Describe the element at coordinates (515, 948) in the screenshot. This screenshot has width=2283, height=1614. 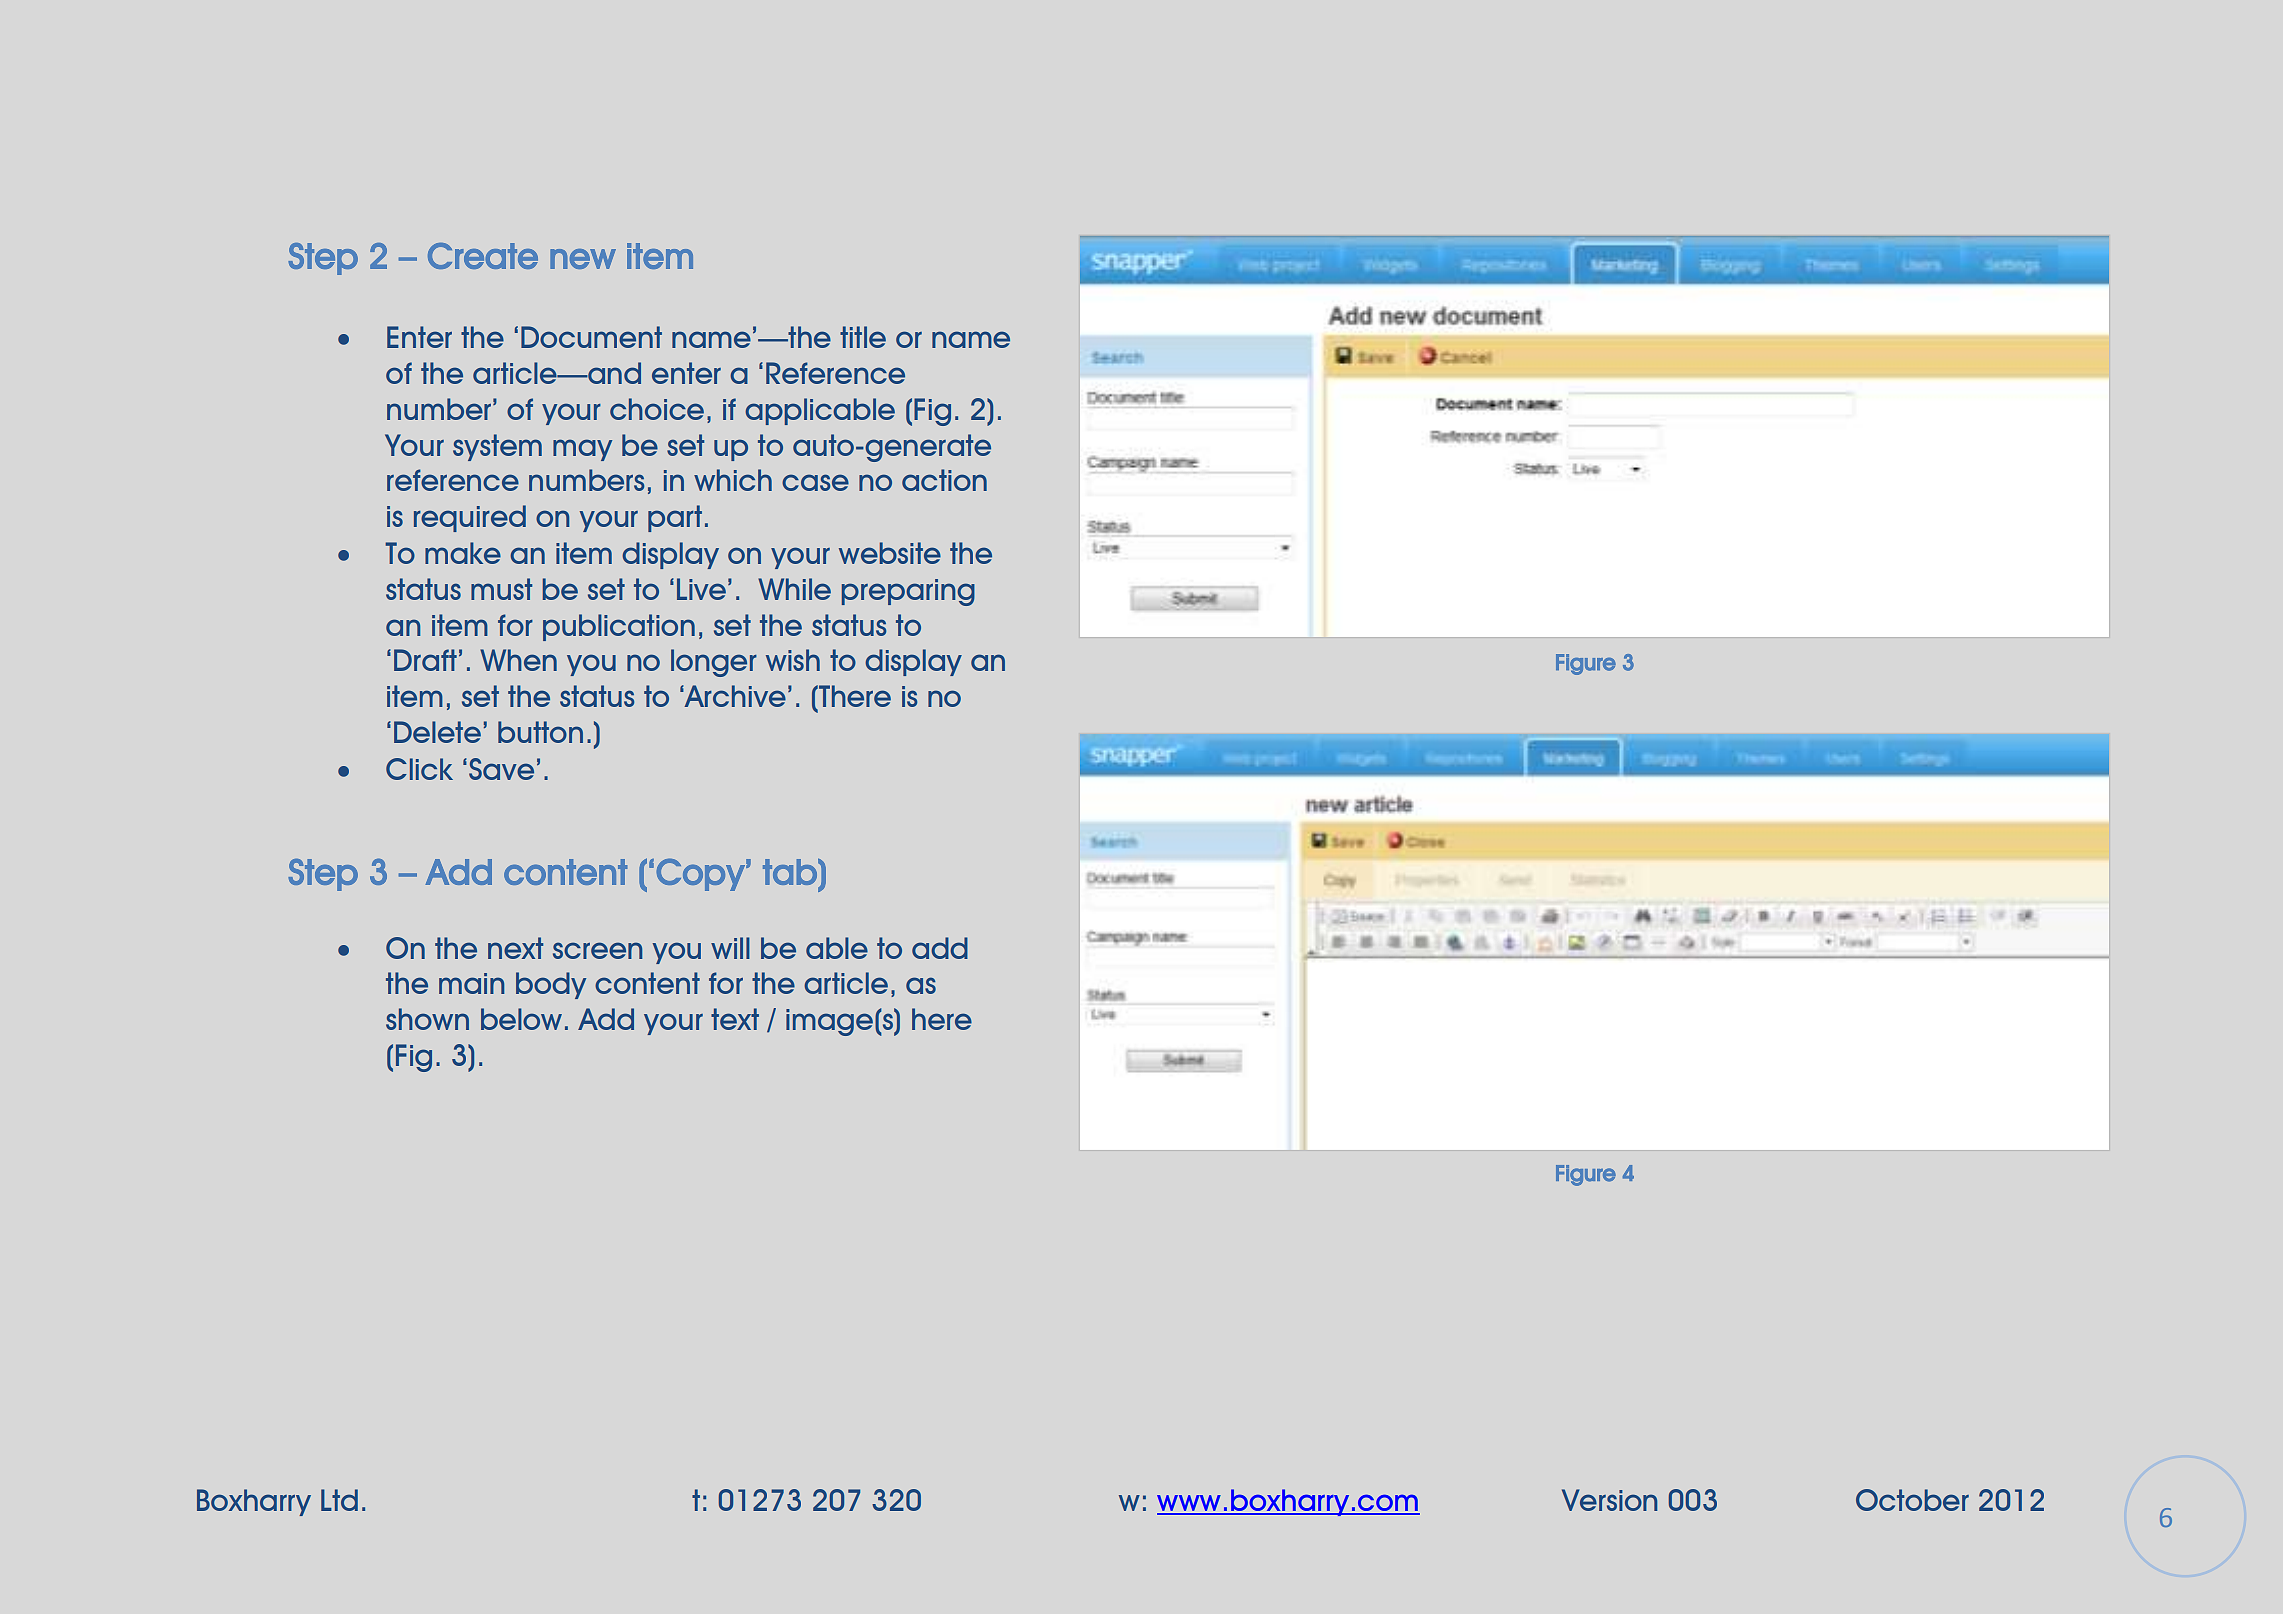
I see `next` at that location.
